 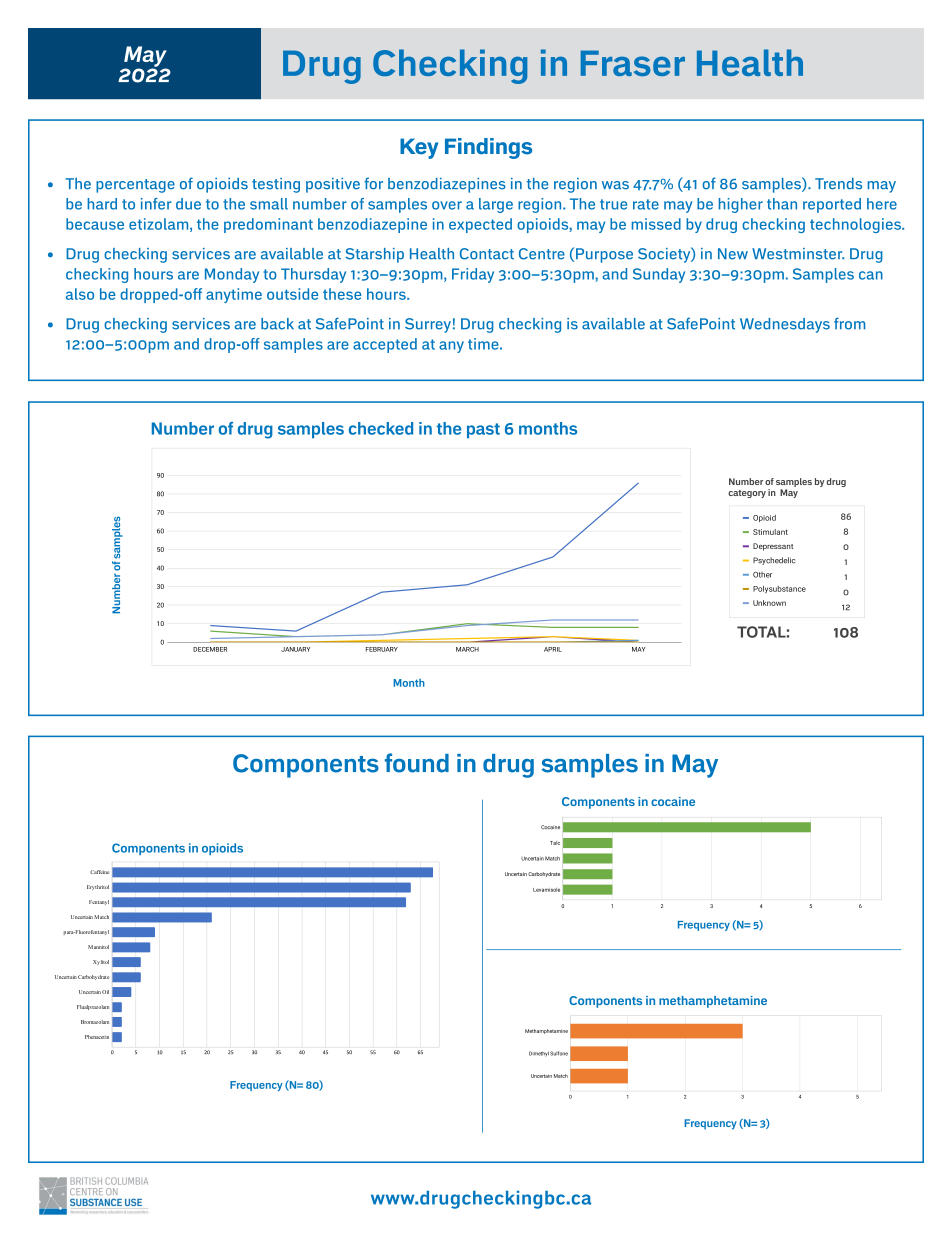 What do you see at coordinates (747, 494) in the screenshot?
I see `category` at bounding box center [747, 494].
